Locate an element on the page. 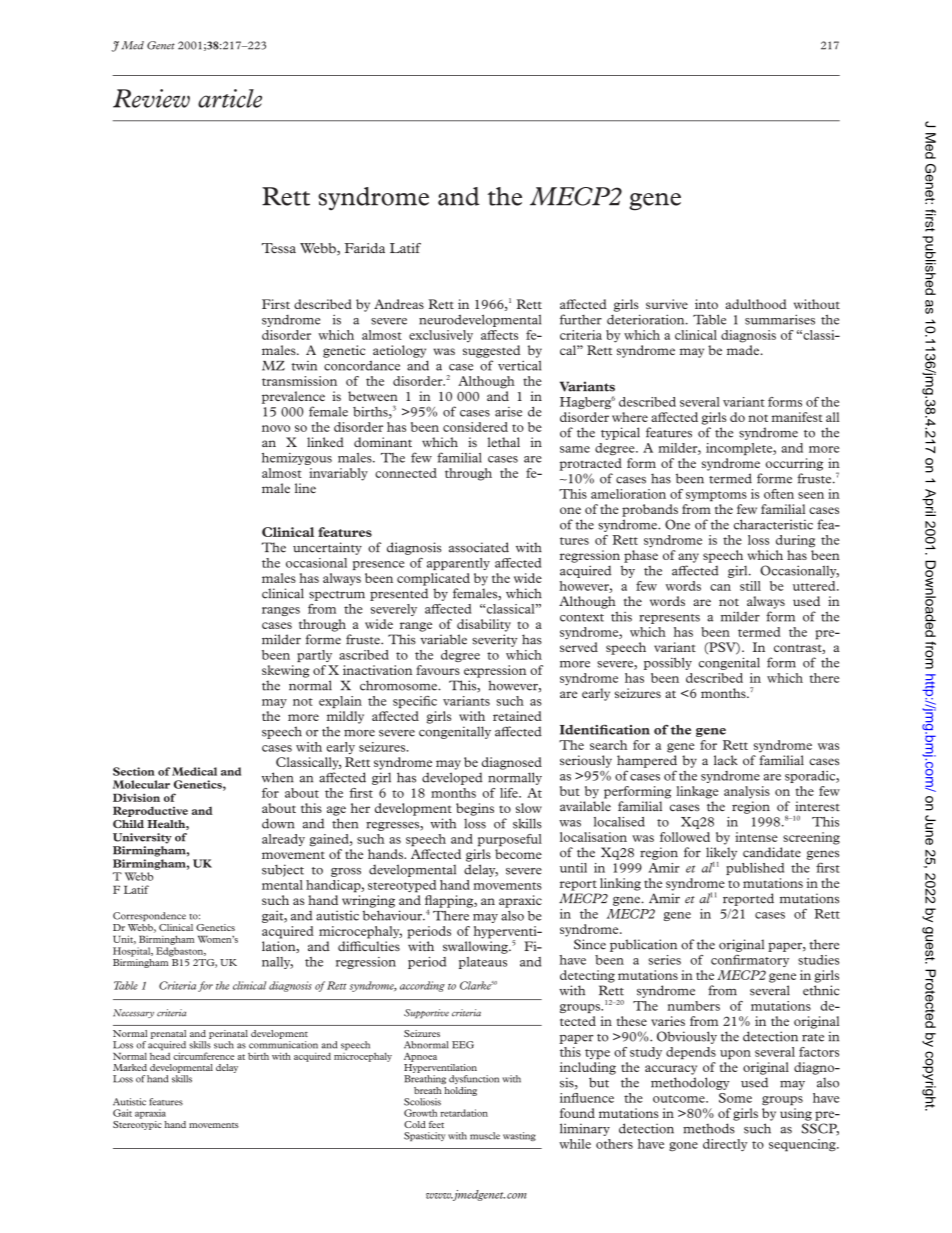 The image size is (952, 1233). retardation is located at coordinates (464, 1113).
